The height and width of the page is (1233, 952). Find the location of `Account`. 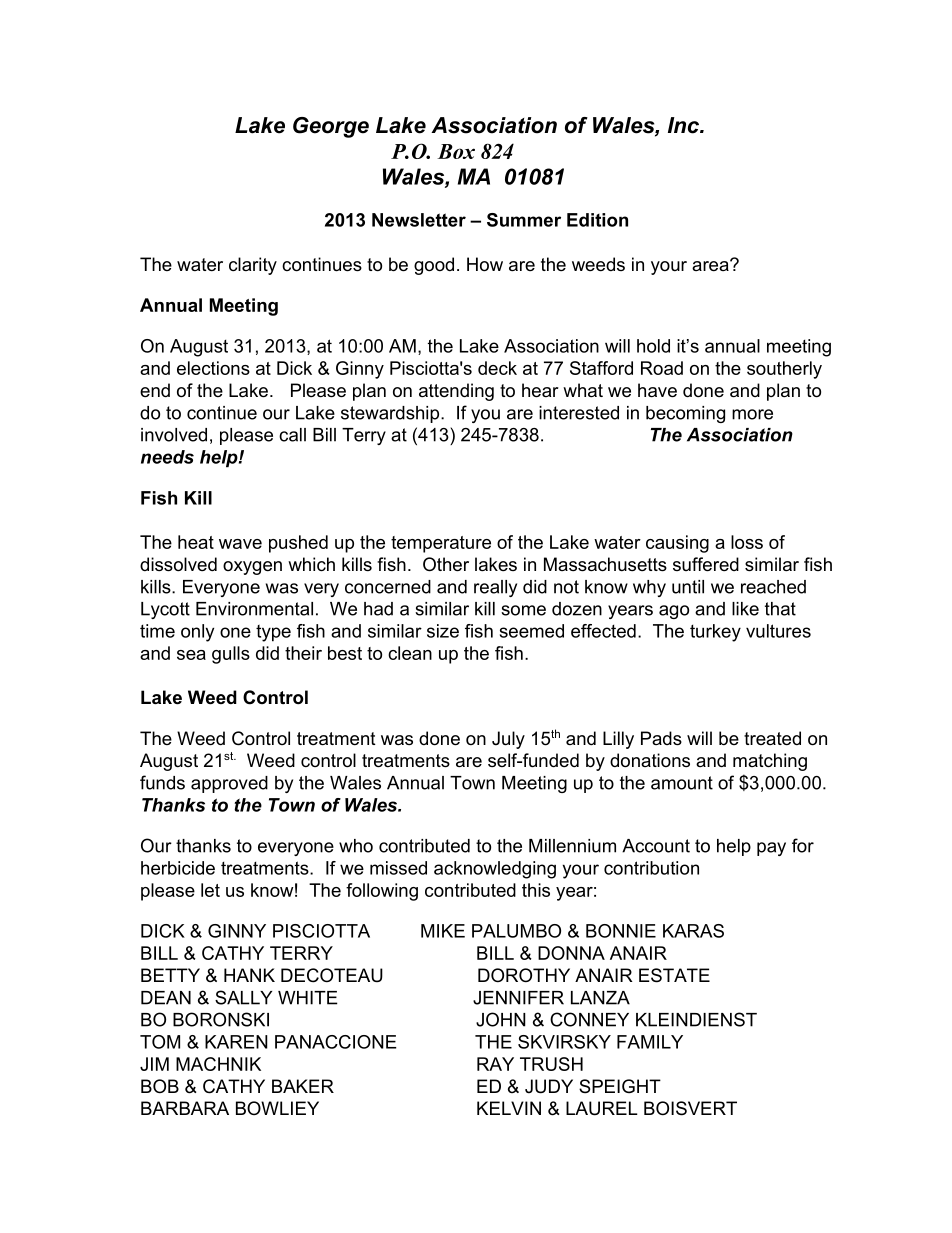

Account is located at coordinates (656, 846).
